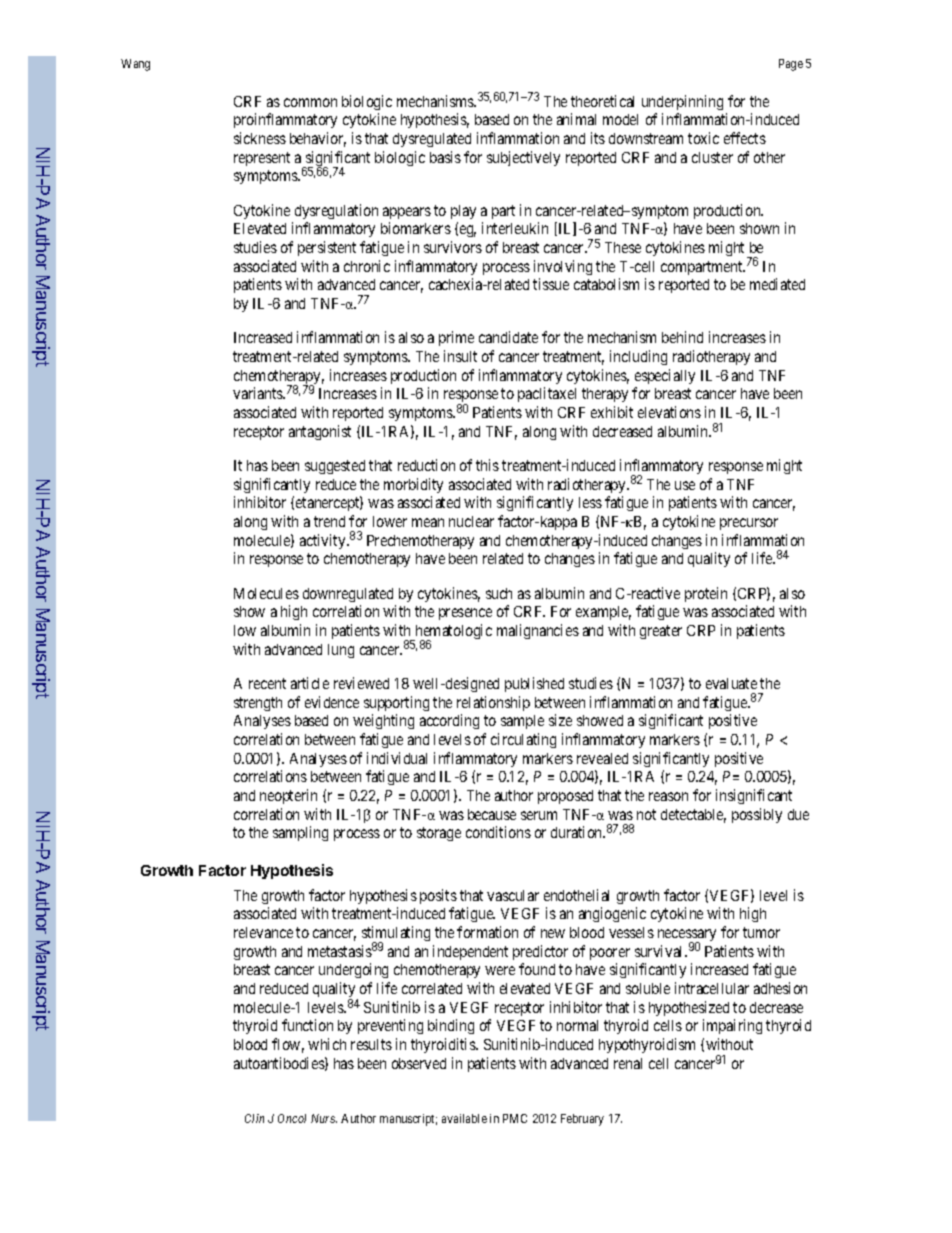  What do you see at coordinates (706, 594) in the screenshot?
I see `protein` at bounding box center [706, 594].
